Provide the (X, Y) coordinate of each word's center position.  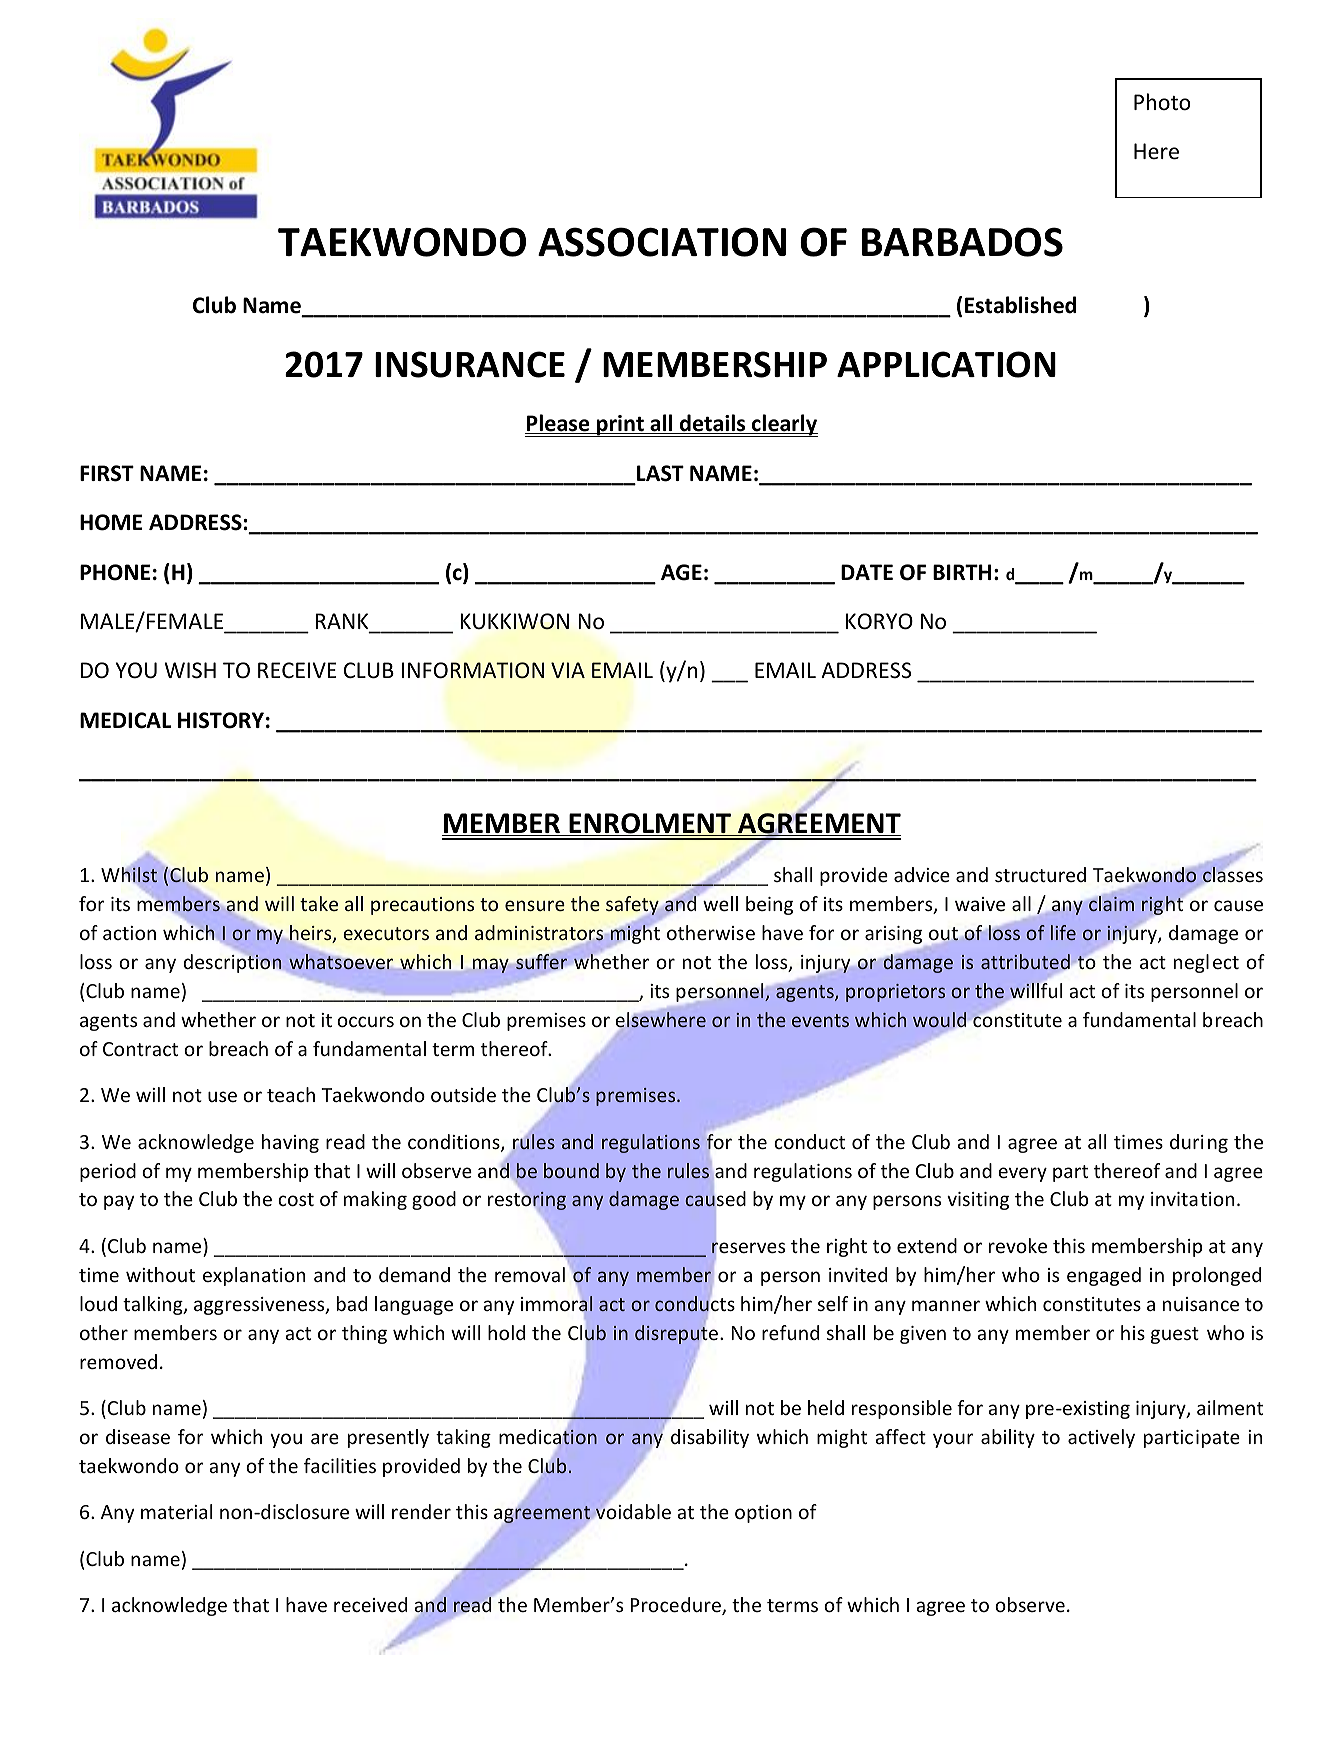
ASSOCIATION (662, 242)
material (176, 1511)
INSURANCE (470, 364)
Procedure (677, 1606)
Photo (1162, 102)
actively (1101, 1438)
